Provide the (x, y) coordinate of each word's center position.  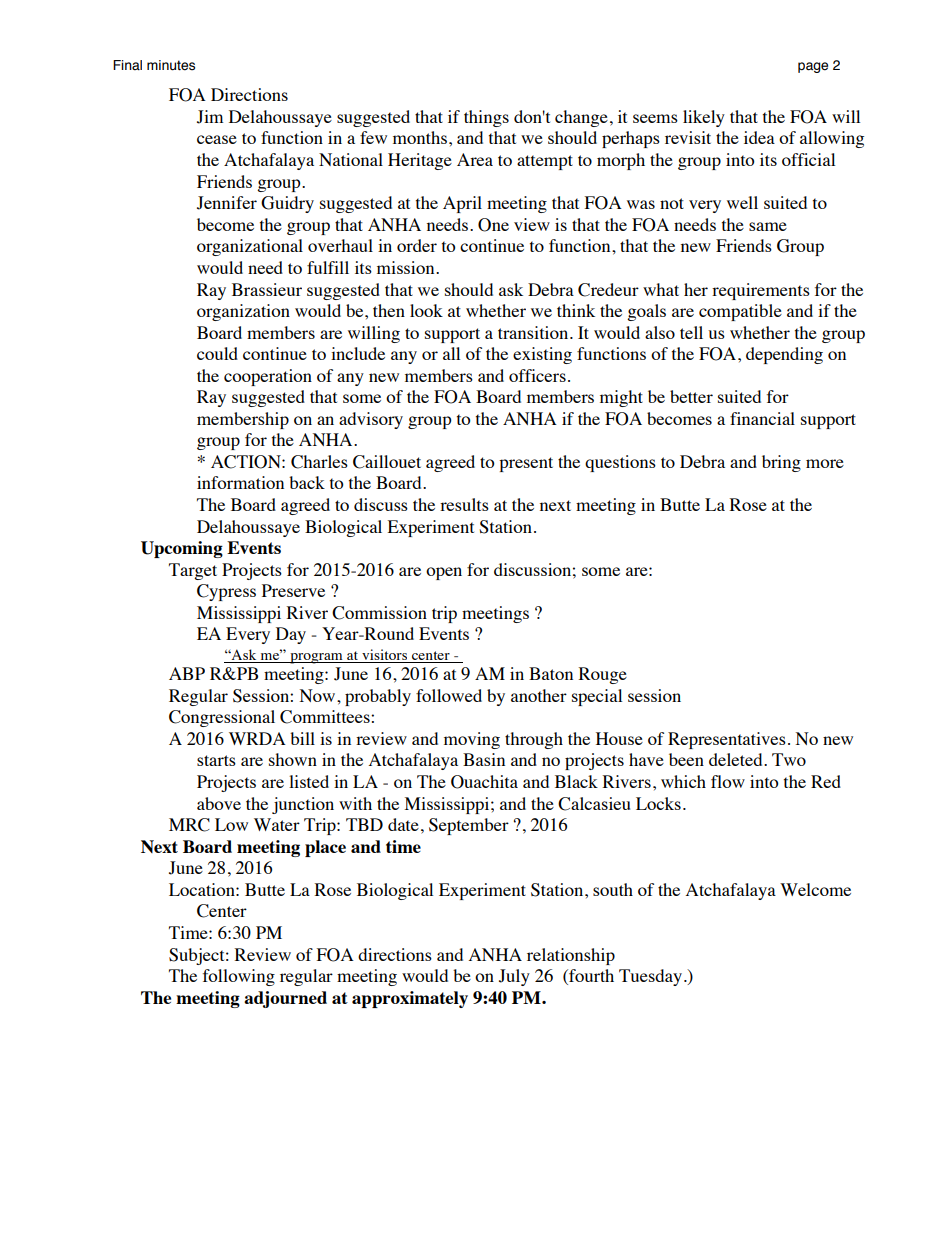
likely (704, 118)
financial (762, 418)
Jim (210, 117)
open (444, 573)
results (464, 504)
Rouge (603, 675)
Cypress (226, 592)
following (239, 977)
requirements (761, 291)
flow (728, 781)
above (219, 803)
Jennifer (227, 203)
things (486, 118)
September (469, 826)
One (493, 225)
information (240, 482)
